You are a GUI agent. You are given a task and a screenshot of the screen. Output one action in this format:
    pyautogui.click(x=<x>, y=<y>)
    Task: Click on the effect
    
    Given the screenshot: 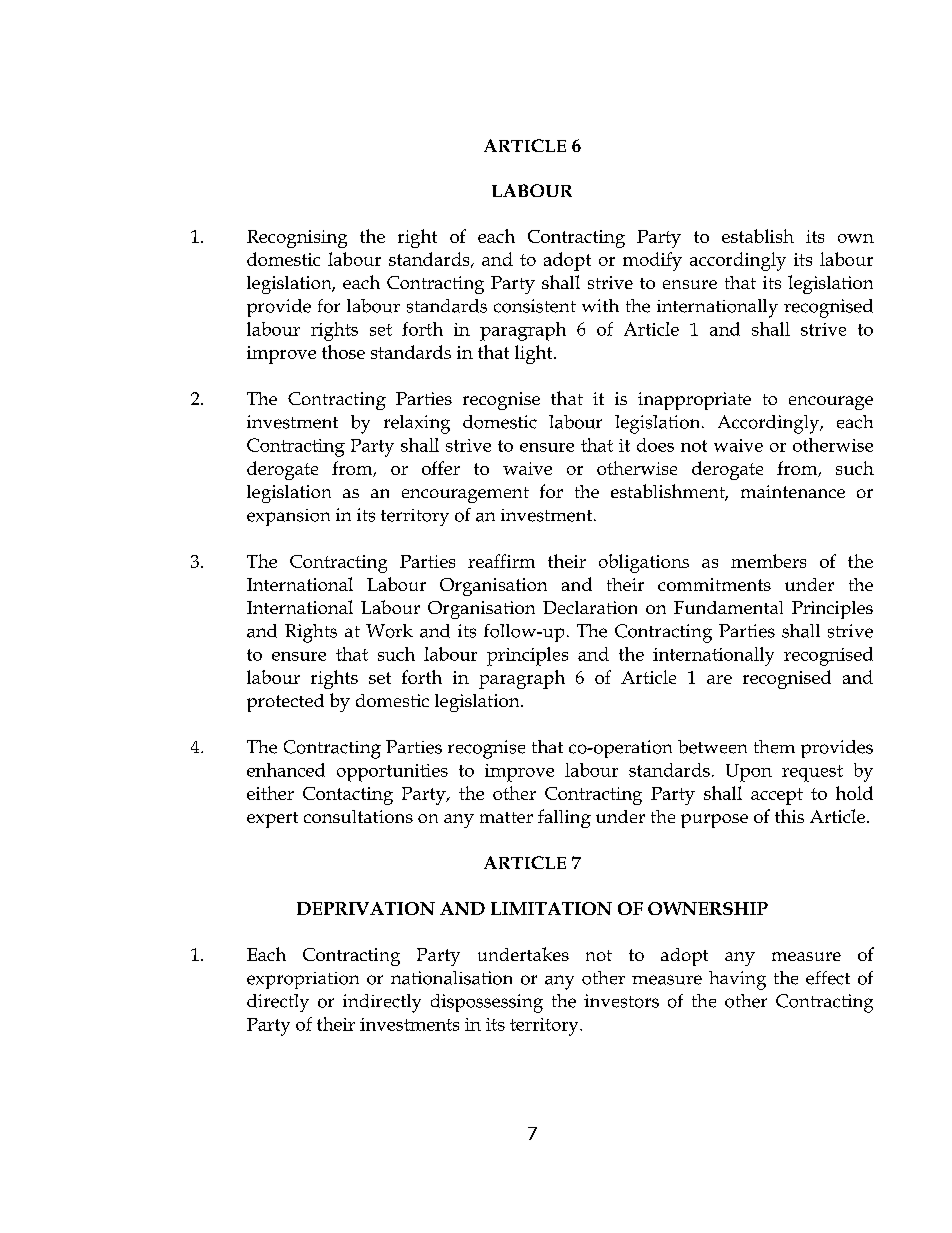 What is the action you would take?
    pyautogui.click(x=828, y=978)
